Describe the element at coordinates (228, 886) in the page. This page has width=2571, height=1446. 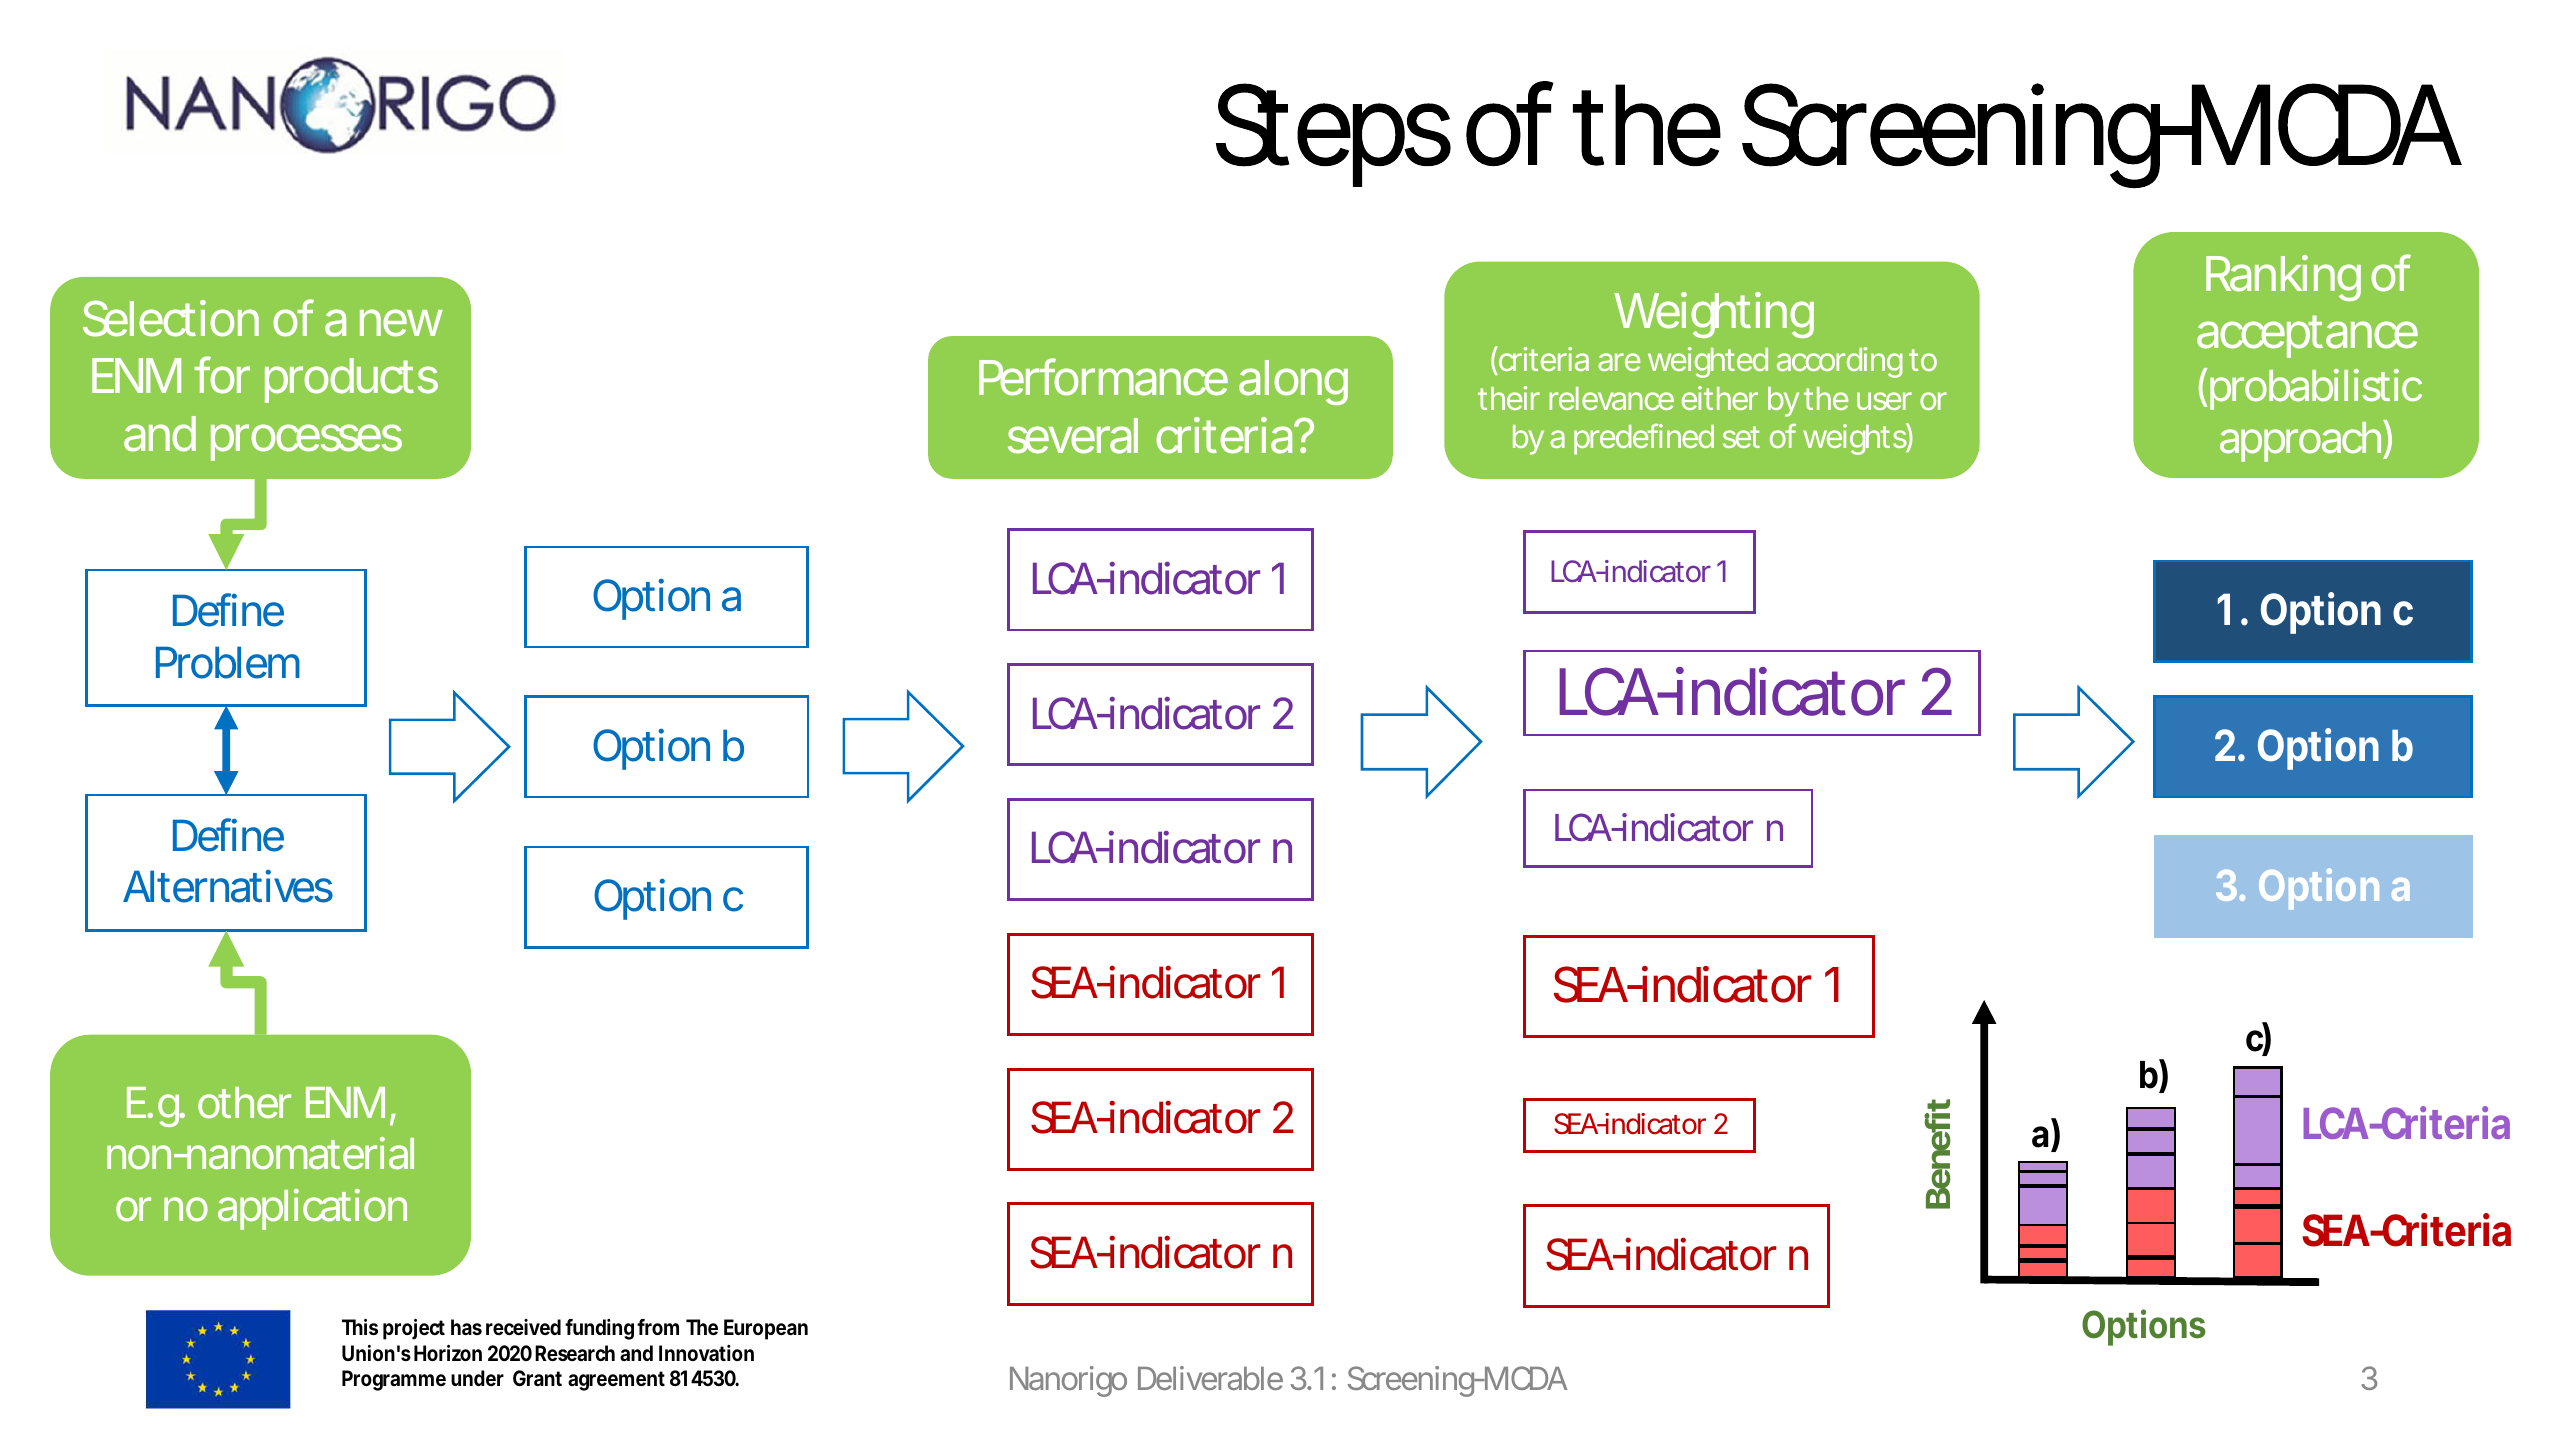
I see `Alternatives` at that location.
